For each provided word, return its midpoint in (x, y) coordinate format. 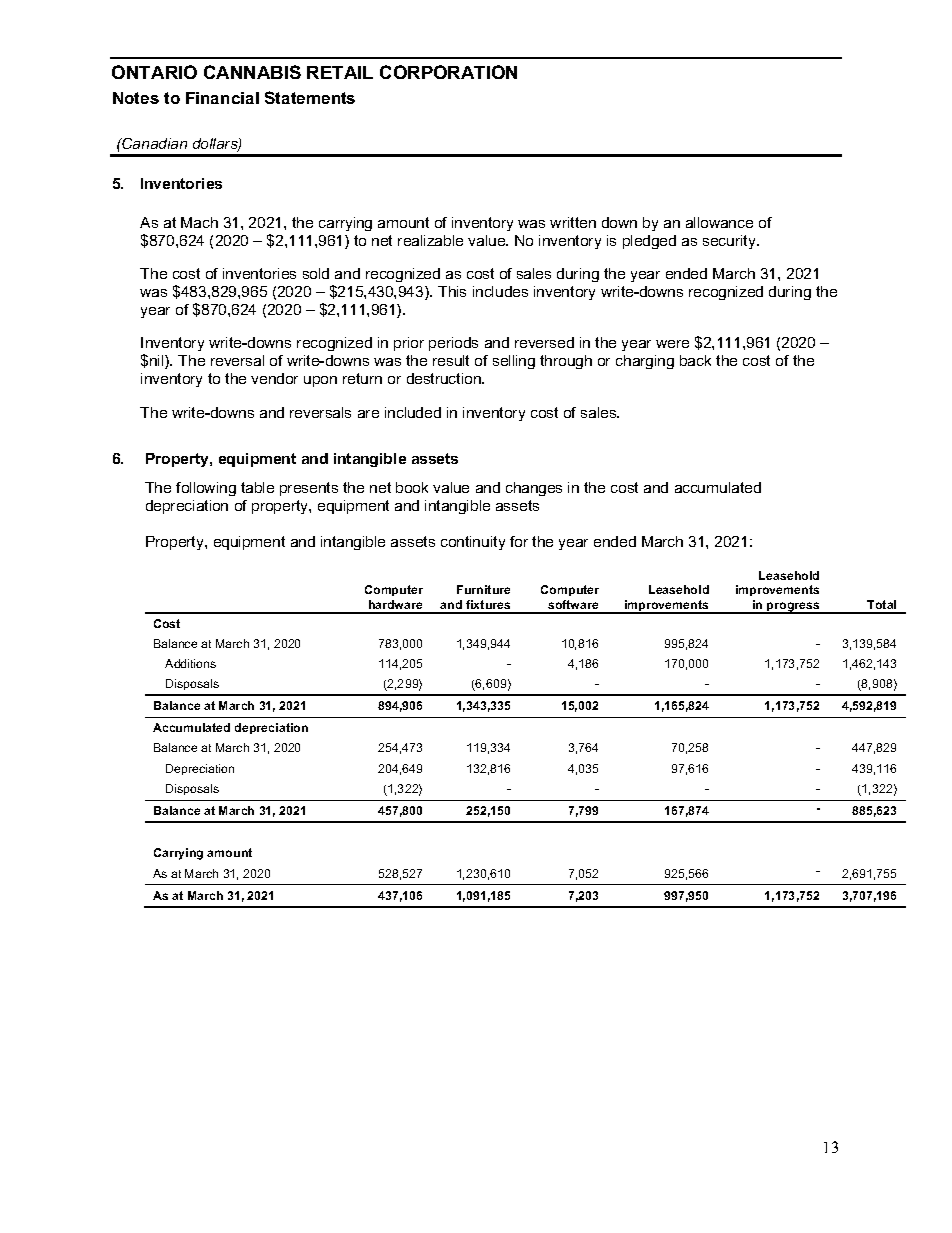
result (451, 360)
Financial (222, 98)
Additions (190, 663)
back (695, 360)
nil (158, 362)
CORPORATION (448, 72)
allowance (719, 222)
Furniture (483, 589)
